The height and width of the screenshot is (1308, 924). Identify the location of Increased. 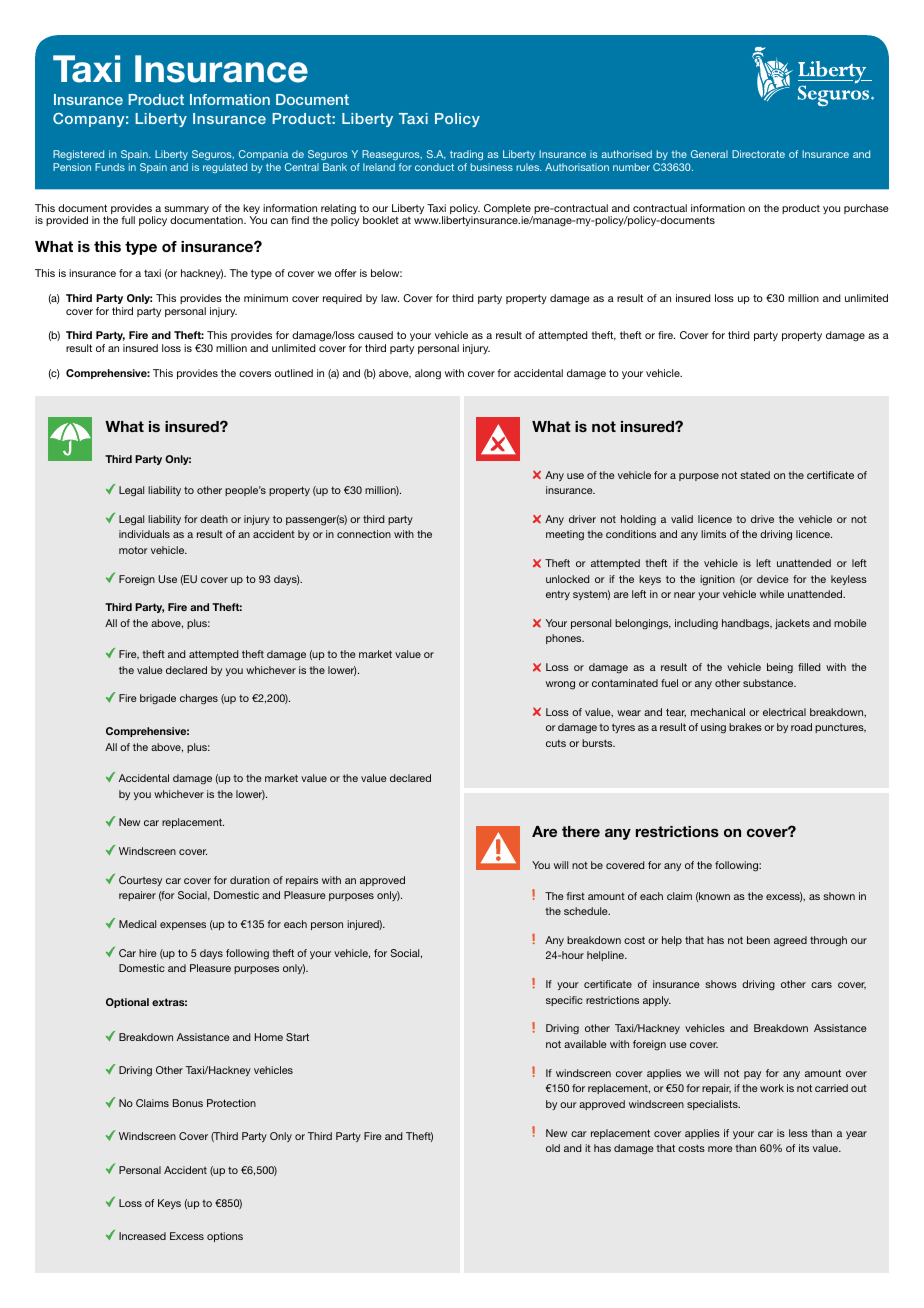
(142, 1236).
